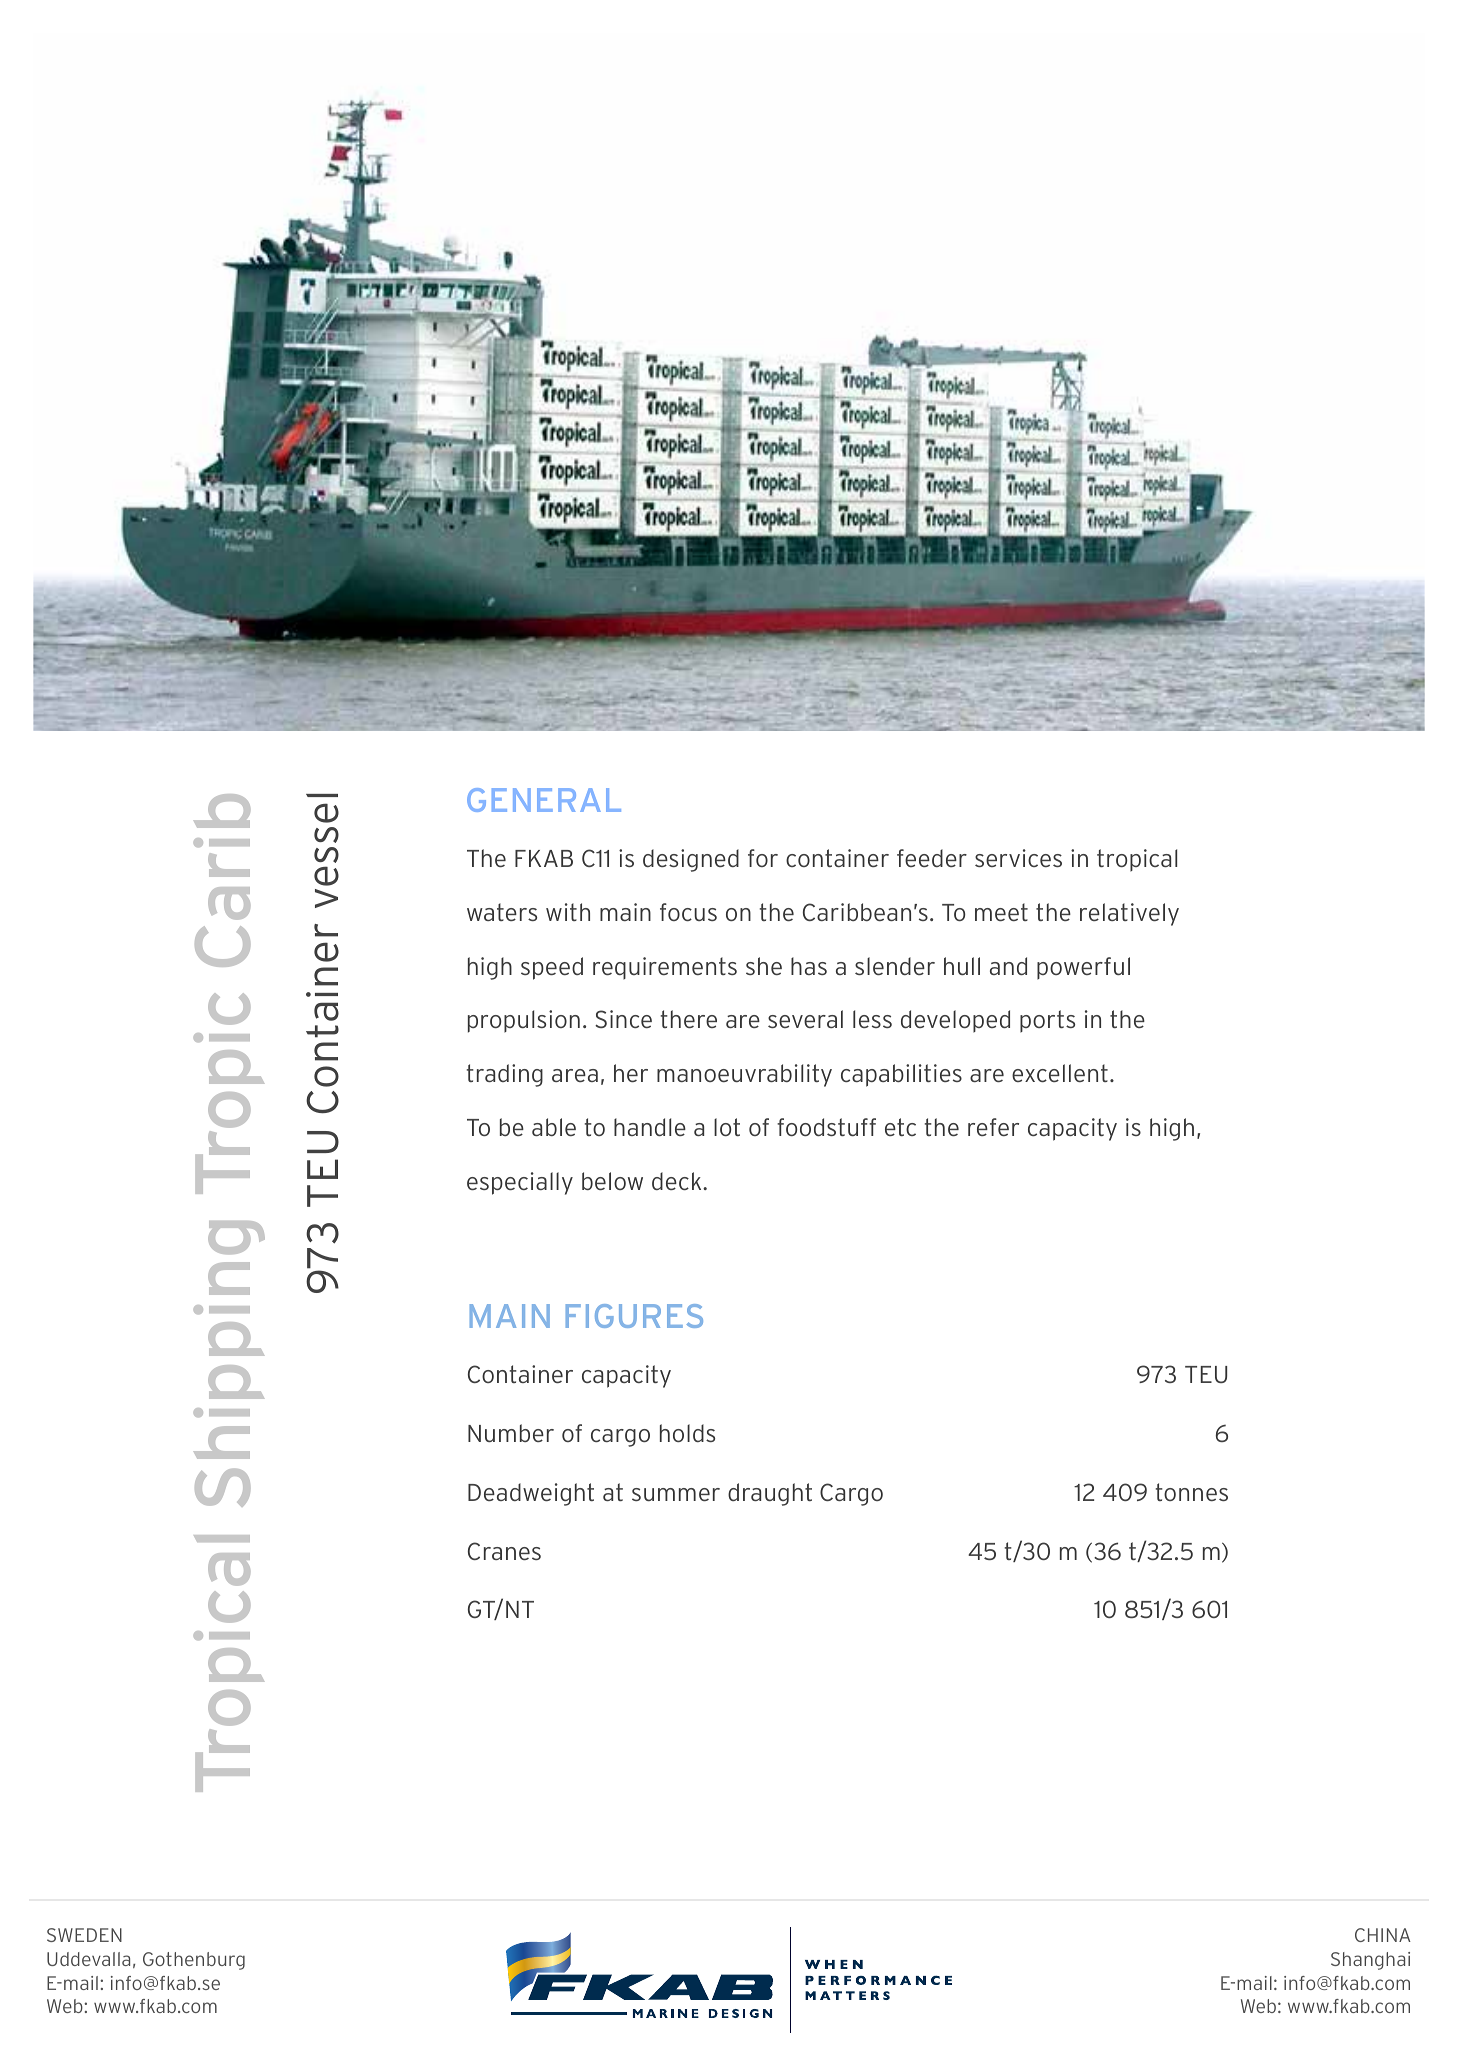 This screenshot has width=1458, height=2062. Describe the element at coordinates (1192, 1492) in the screenshot. I see `tonnes` at that location.
